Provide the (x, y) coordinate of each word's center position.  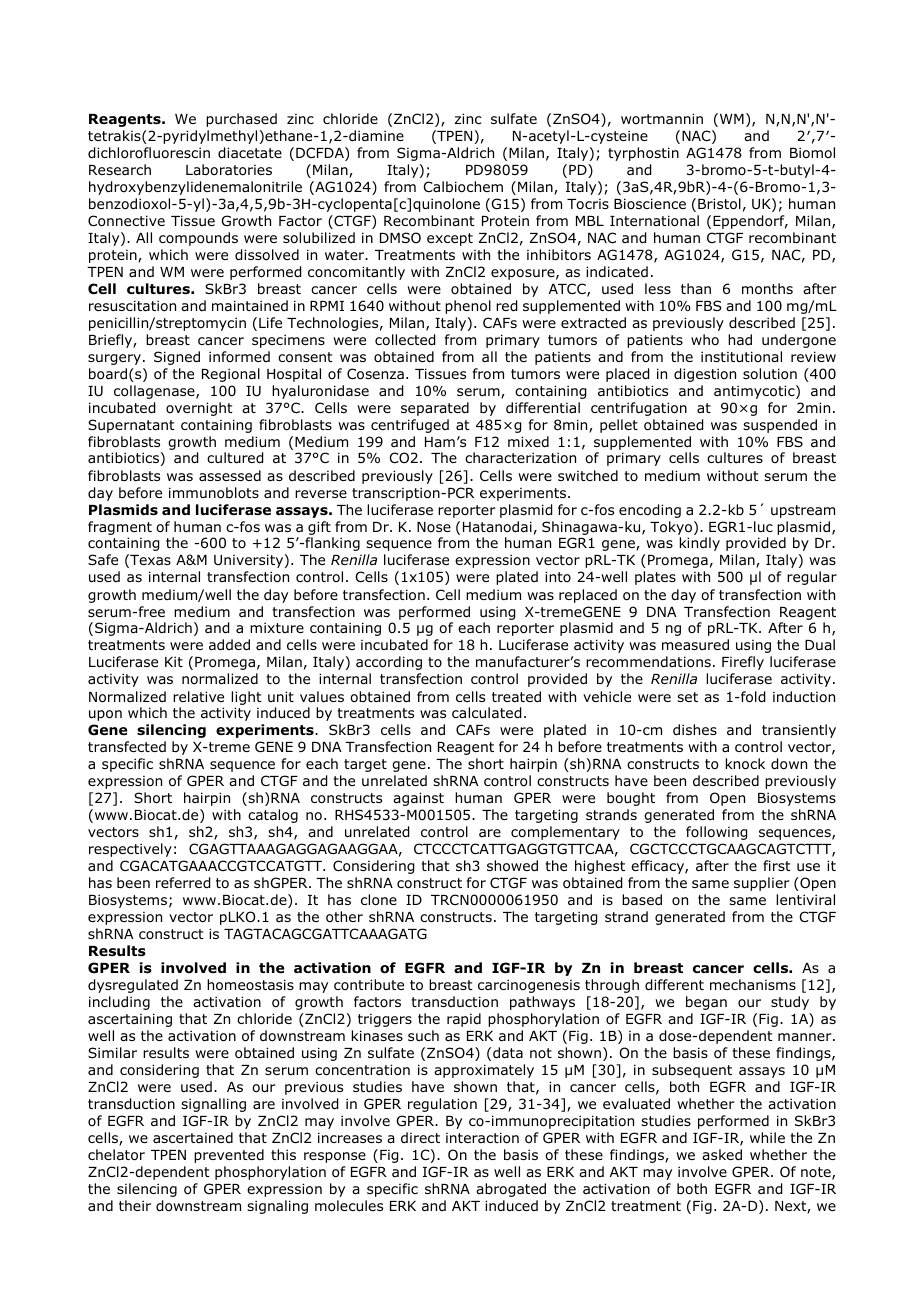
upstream (803, 511)
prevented (229, 1156)
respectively (130, 850)
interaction (482, 1138)
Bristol (719, 204)
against (418, 799)
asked (722, 1154)
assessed (230, 475)
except (450, 239)
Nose (434, 527)
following (716, 833)
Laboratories (229, 170)
